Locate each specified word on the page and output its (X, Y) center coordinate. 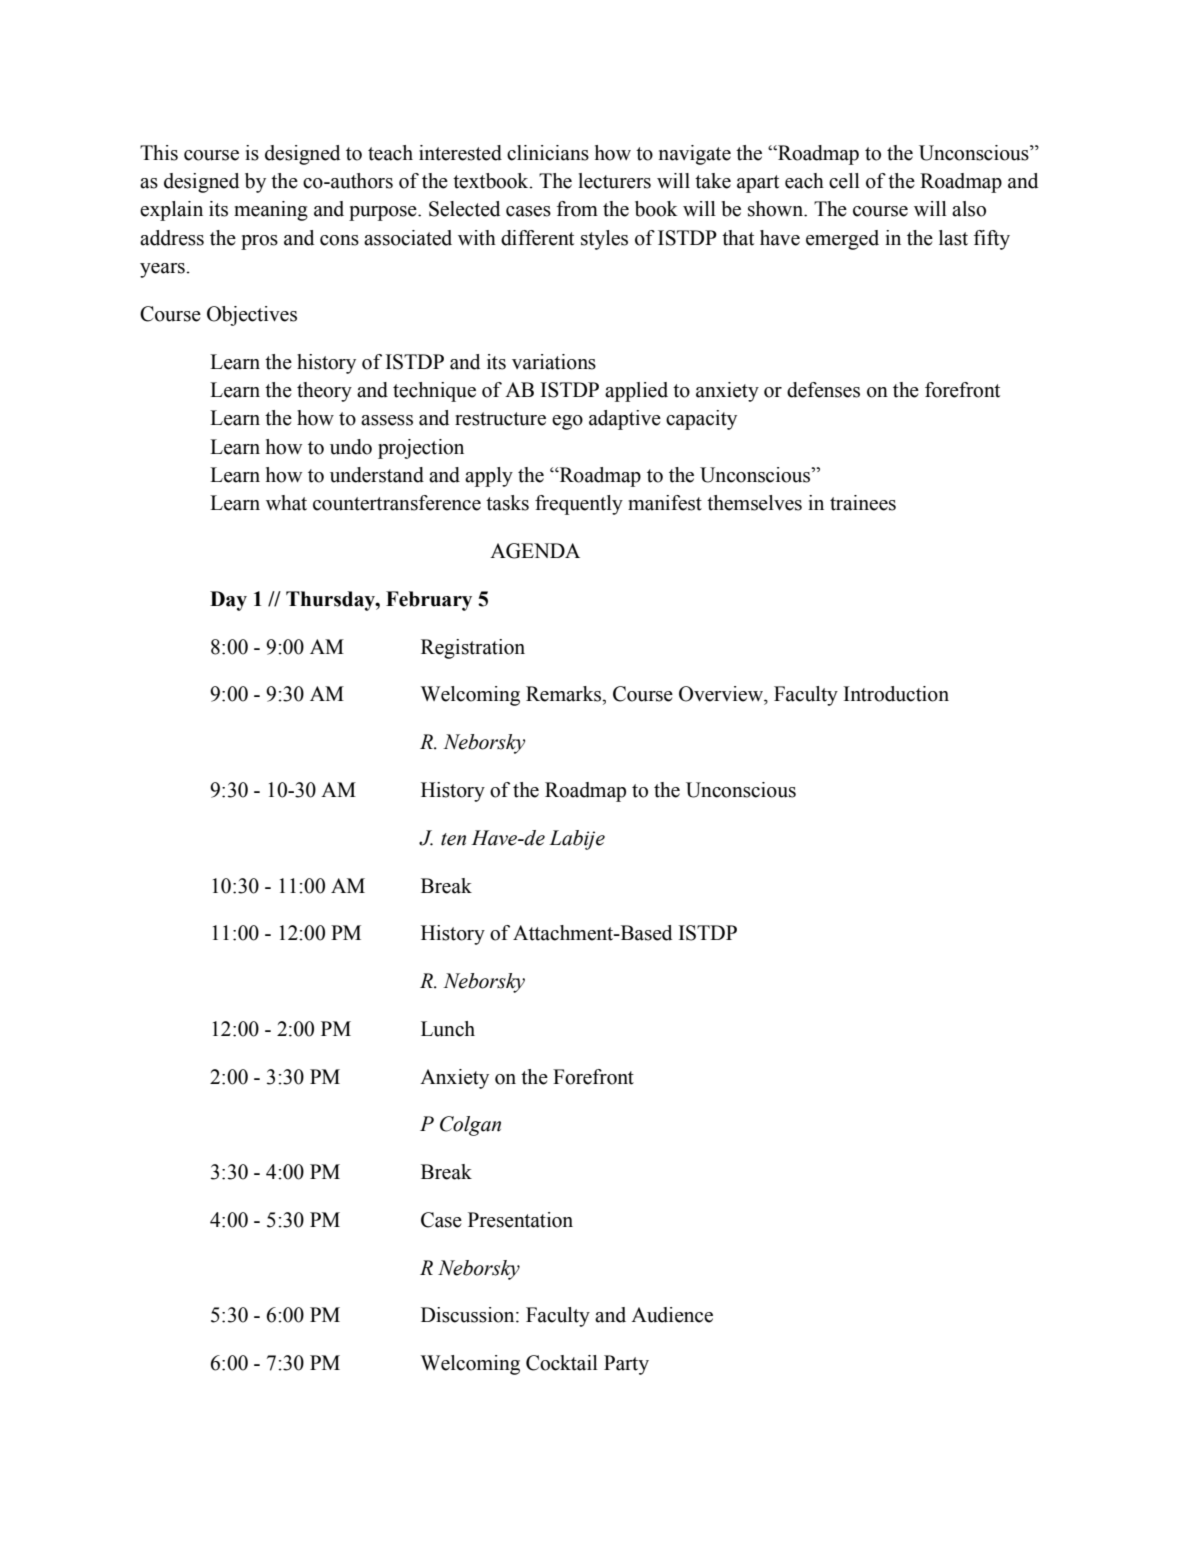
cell (844, 181)
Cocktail (562, 1363)
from (577, 209)
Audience (672, 1315)
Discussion (469, 1315)
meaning (271, 211)
